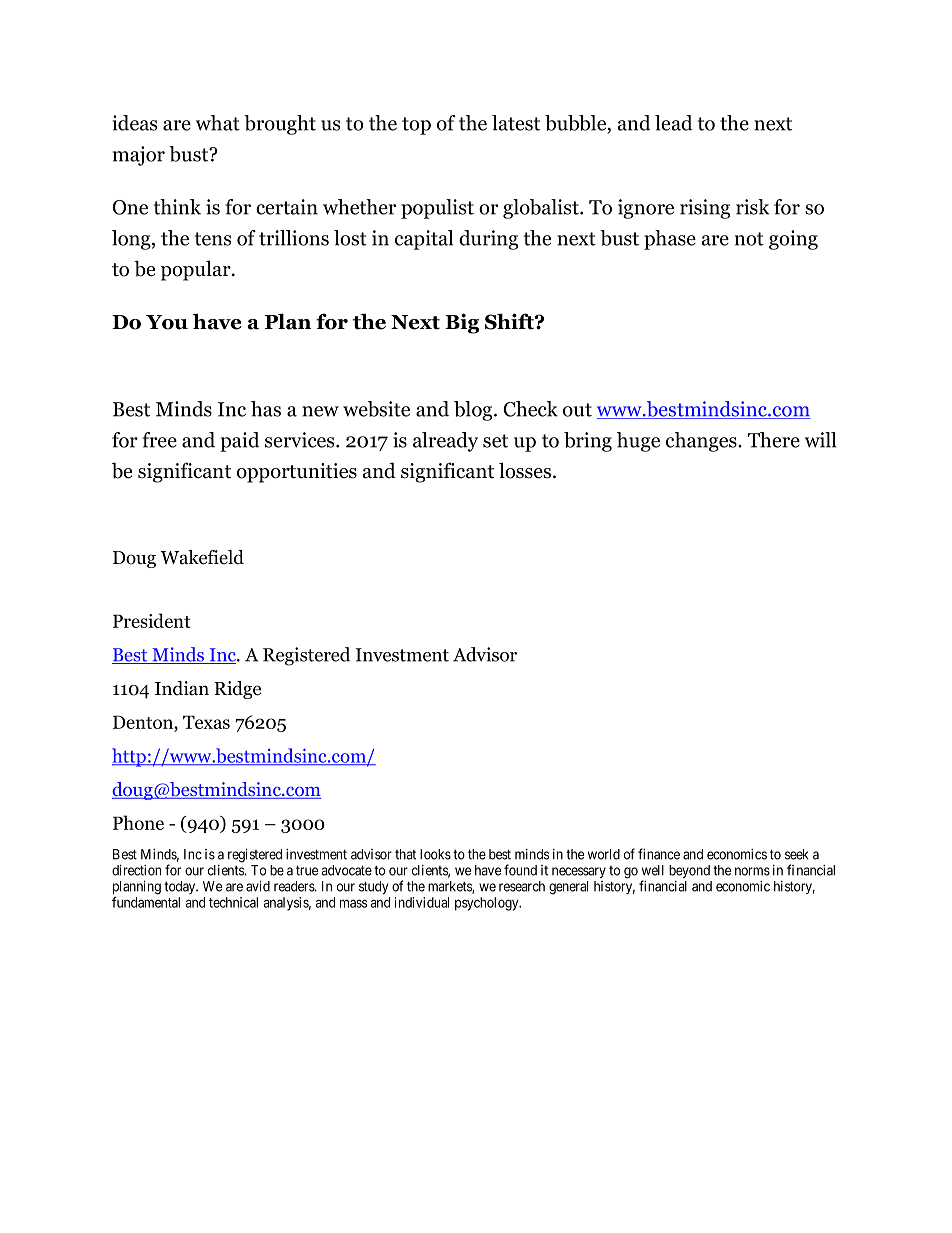 The width and height of the document is (952, 1233). I want to click on You, so click(167, 322).
